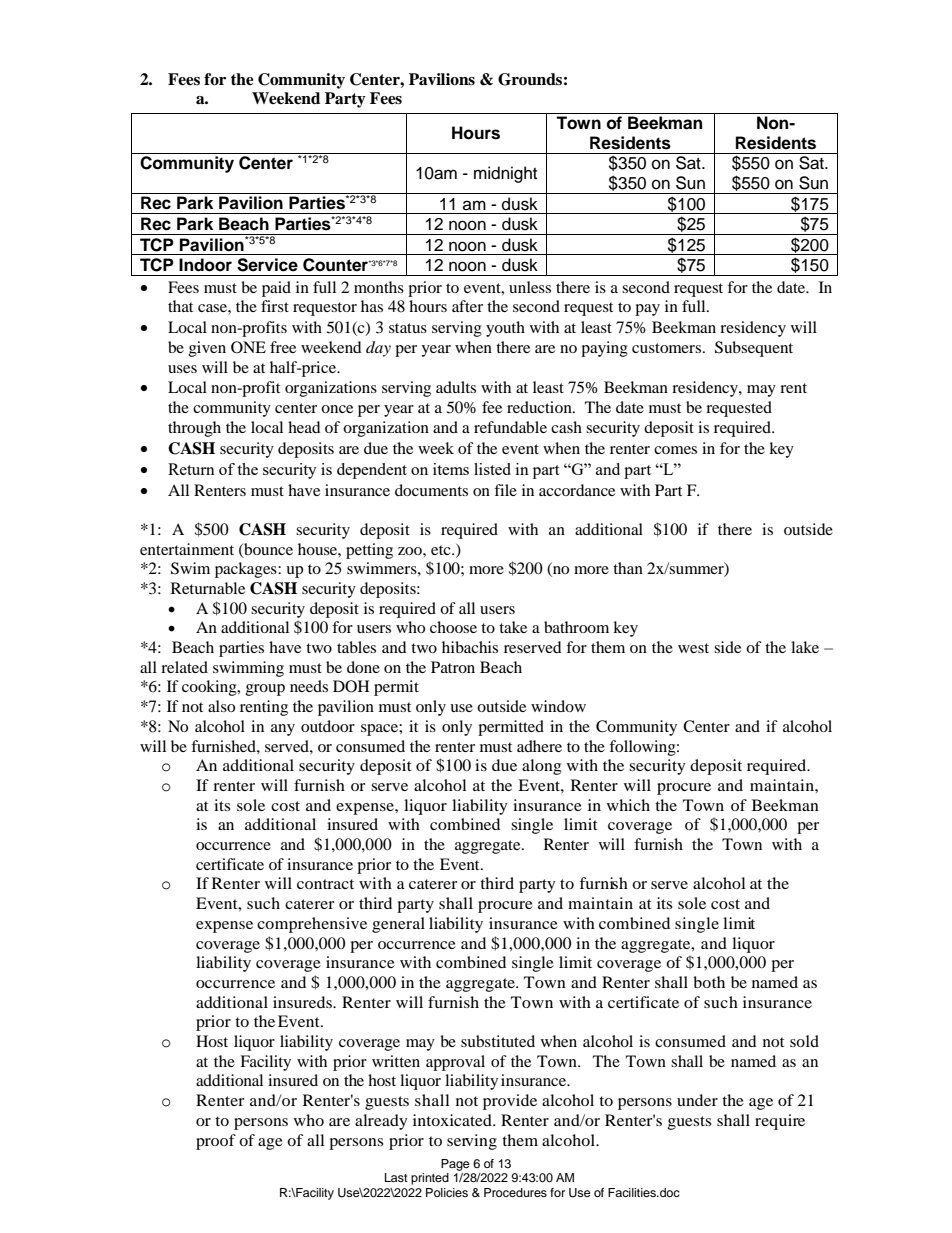 This page has width=952, height=1233. I want to click on file, so click(505, 490).
